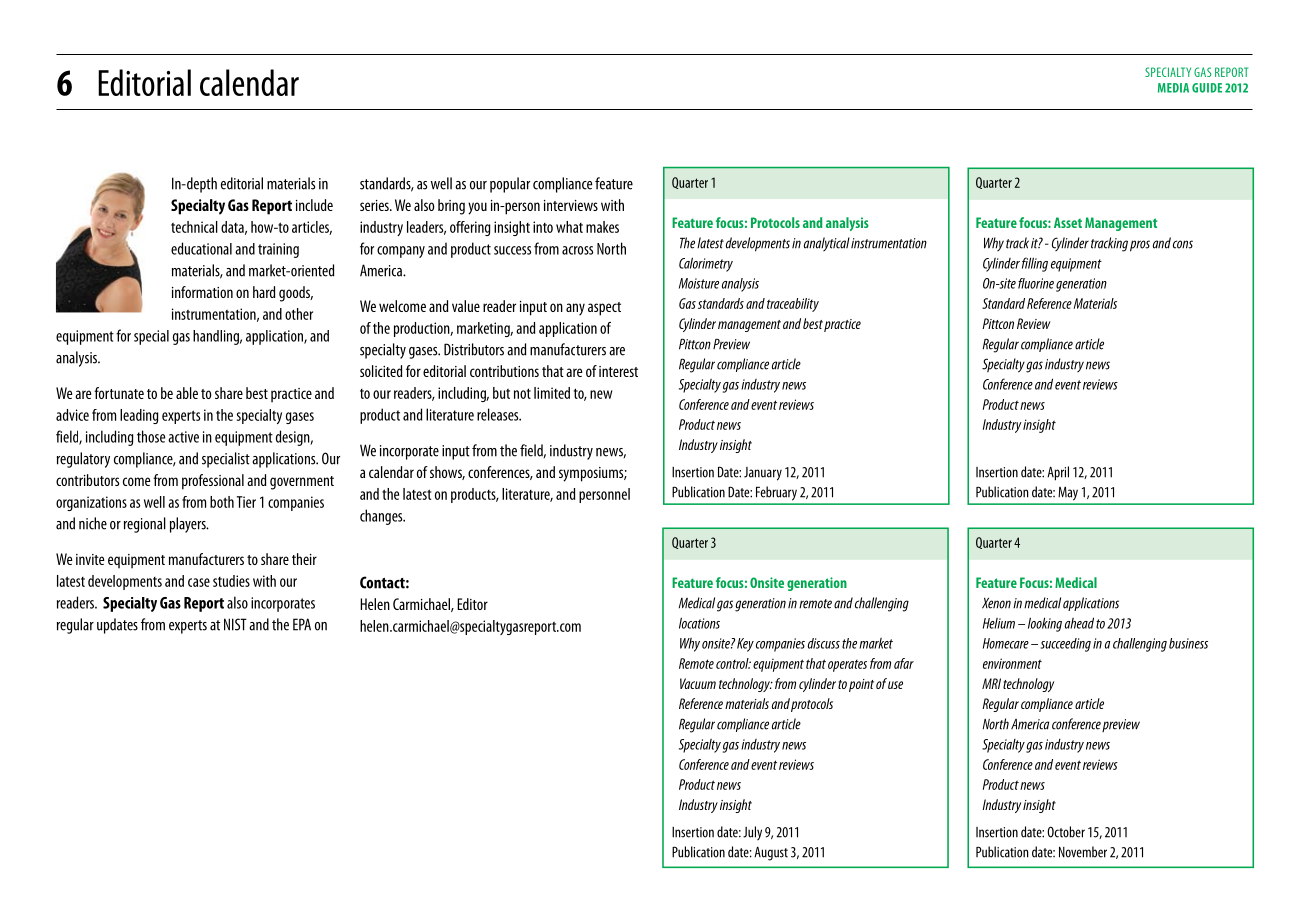 The image size is (1308, 924). I want to click on professional, so click(213, 482).
